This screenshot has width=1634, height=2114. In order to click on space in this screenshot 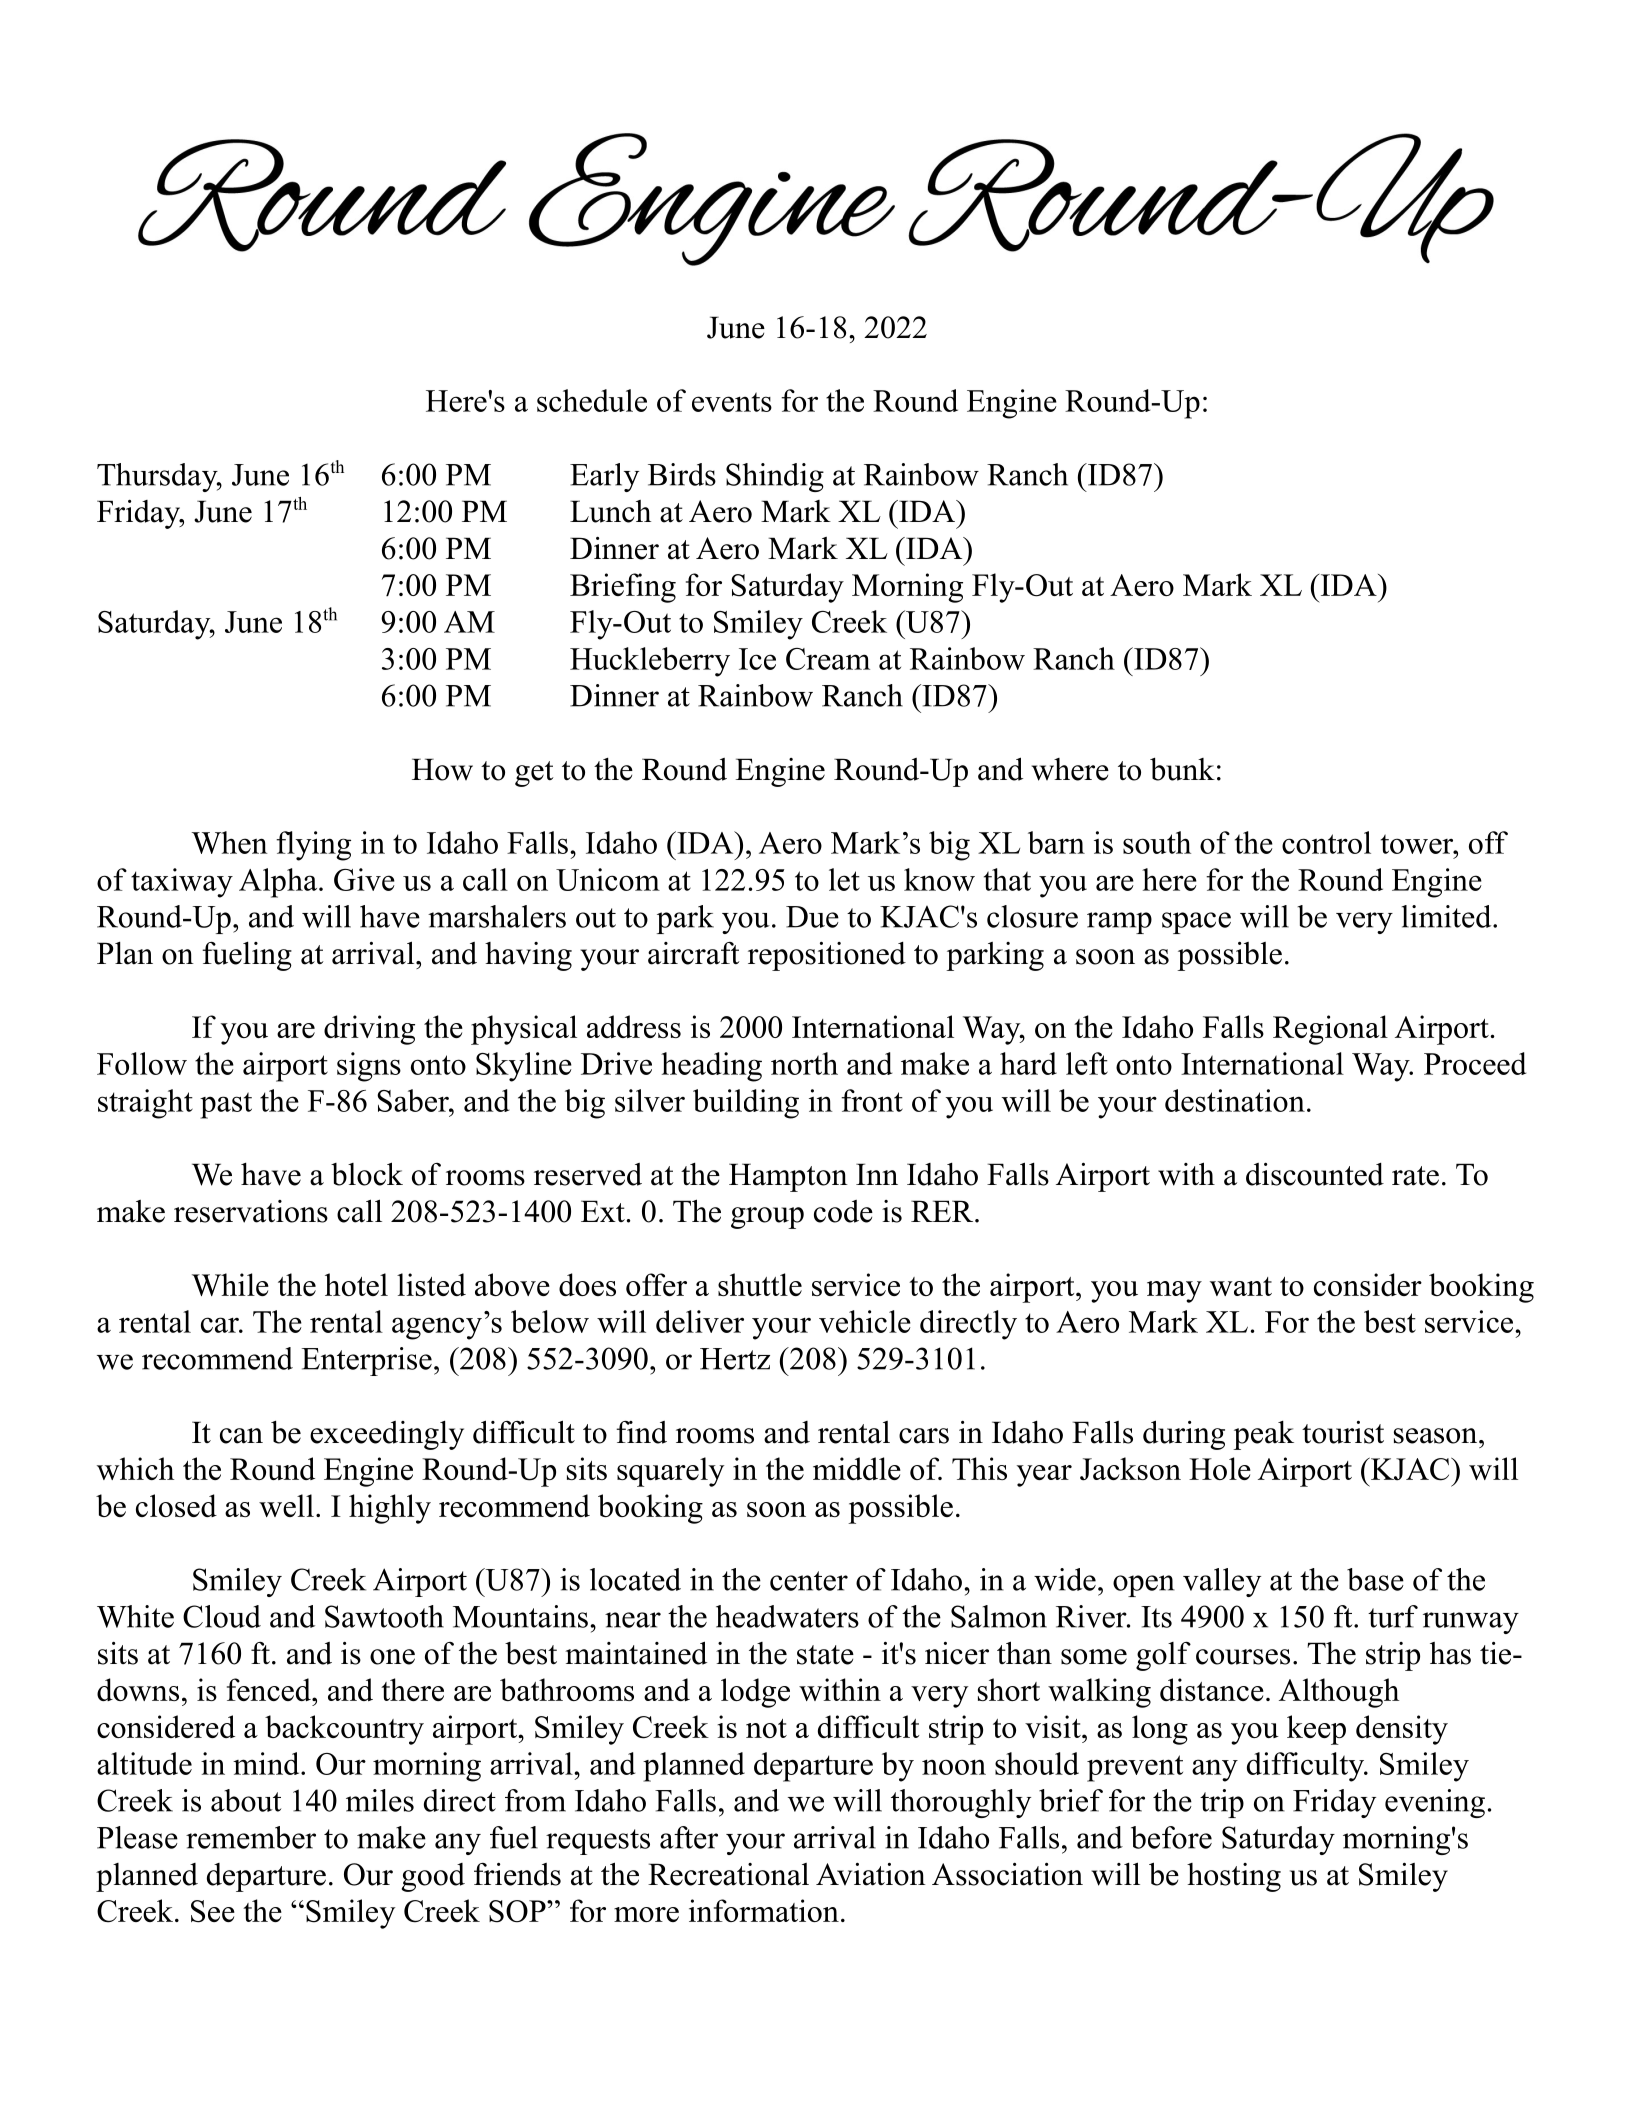, I will do `click(1196, 923)`.
